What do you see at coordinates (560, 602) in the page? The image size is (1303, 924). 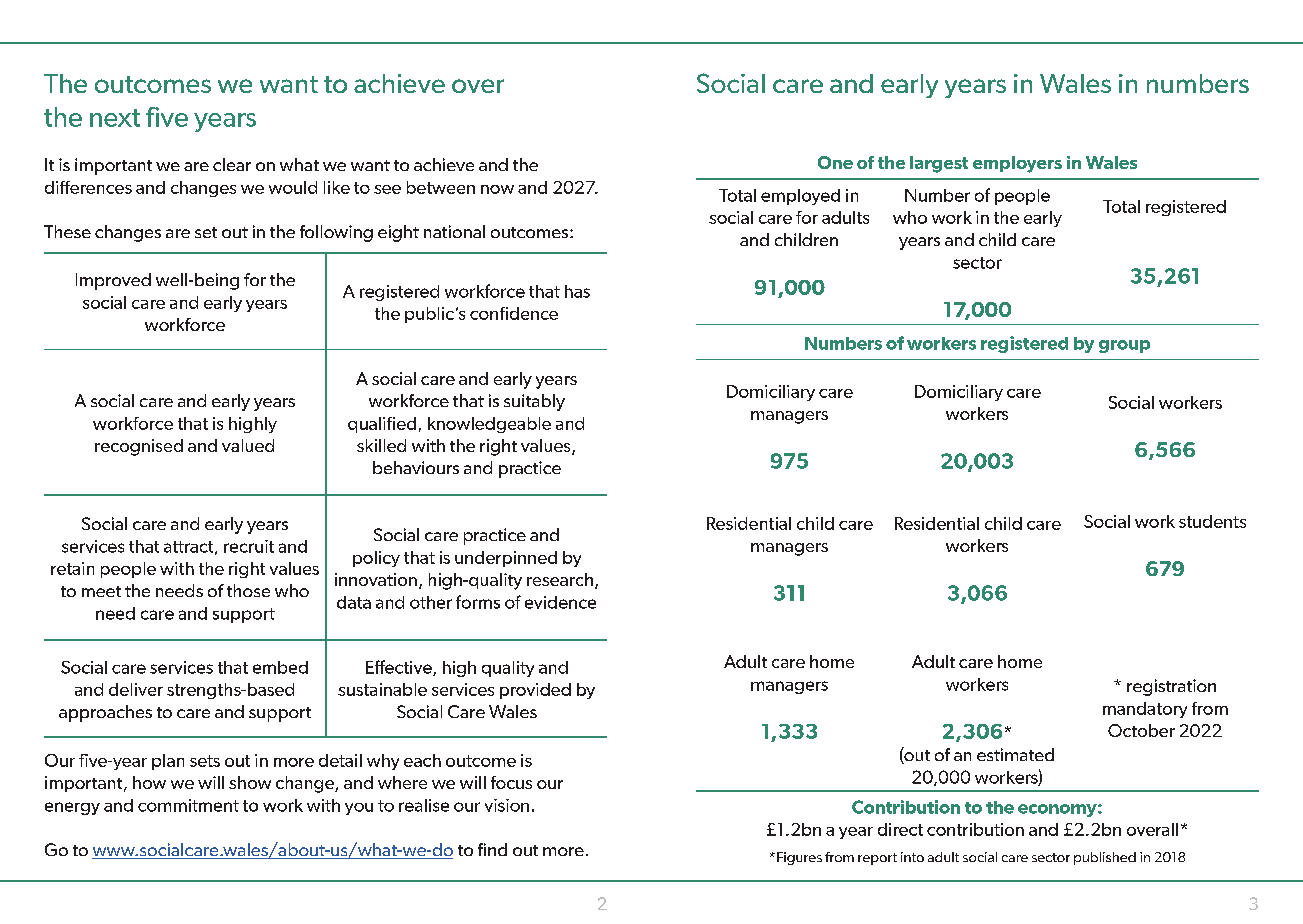 I see `evidence` at bounding box center [560, 602].
